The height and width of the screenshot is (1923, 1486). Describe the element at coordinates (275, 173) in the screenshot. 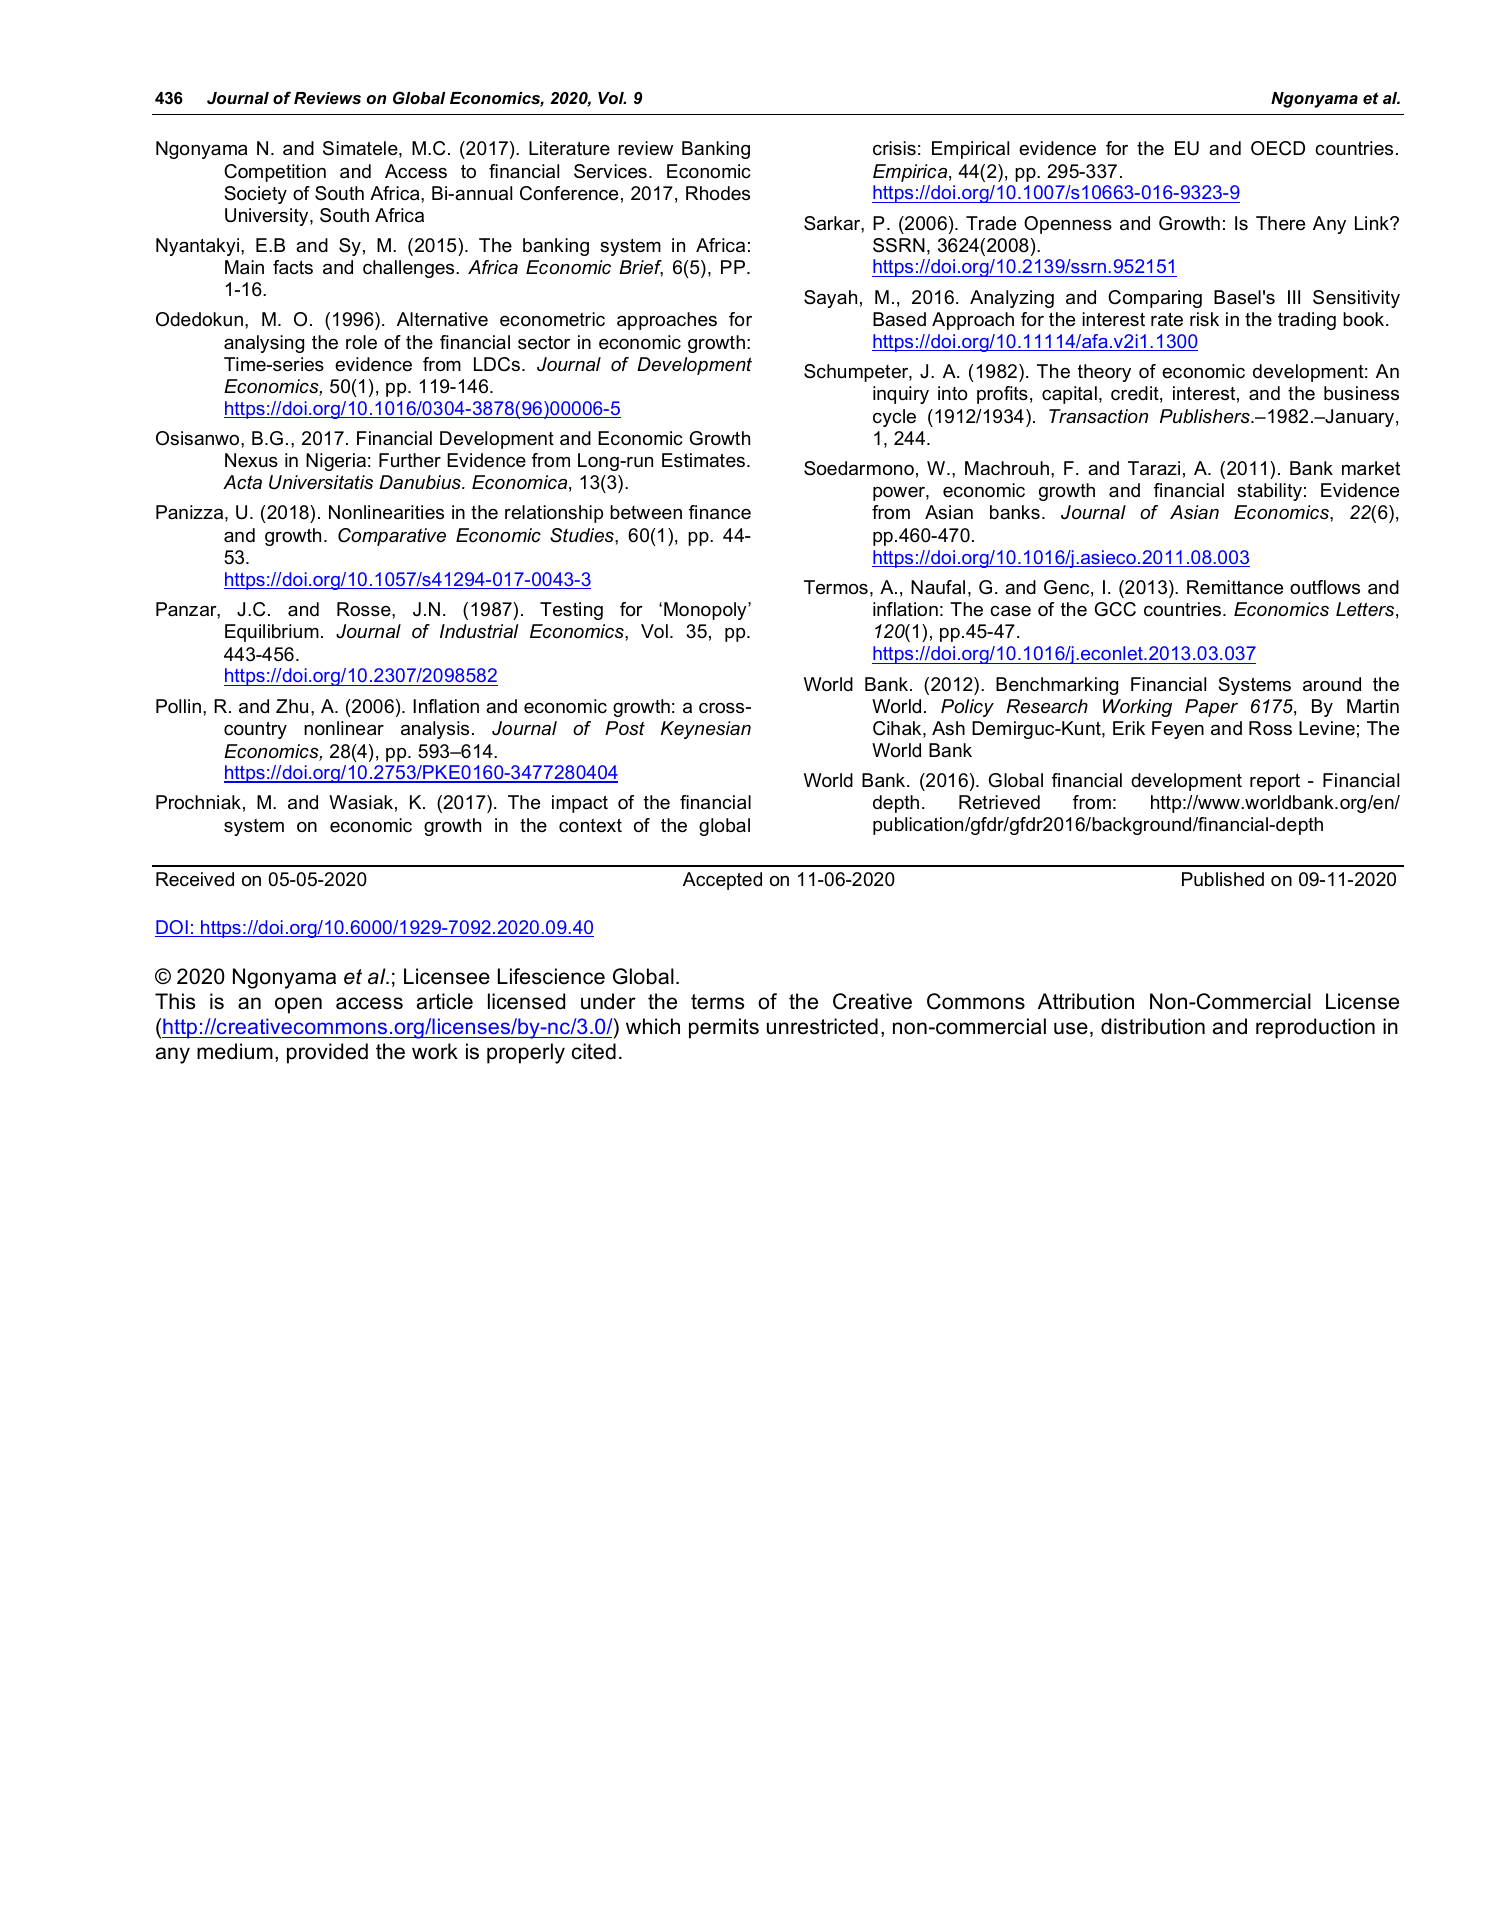

I see `Competition` at that location.
